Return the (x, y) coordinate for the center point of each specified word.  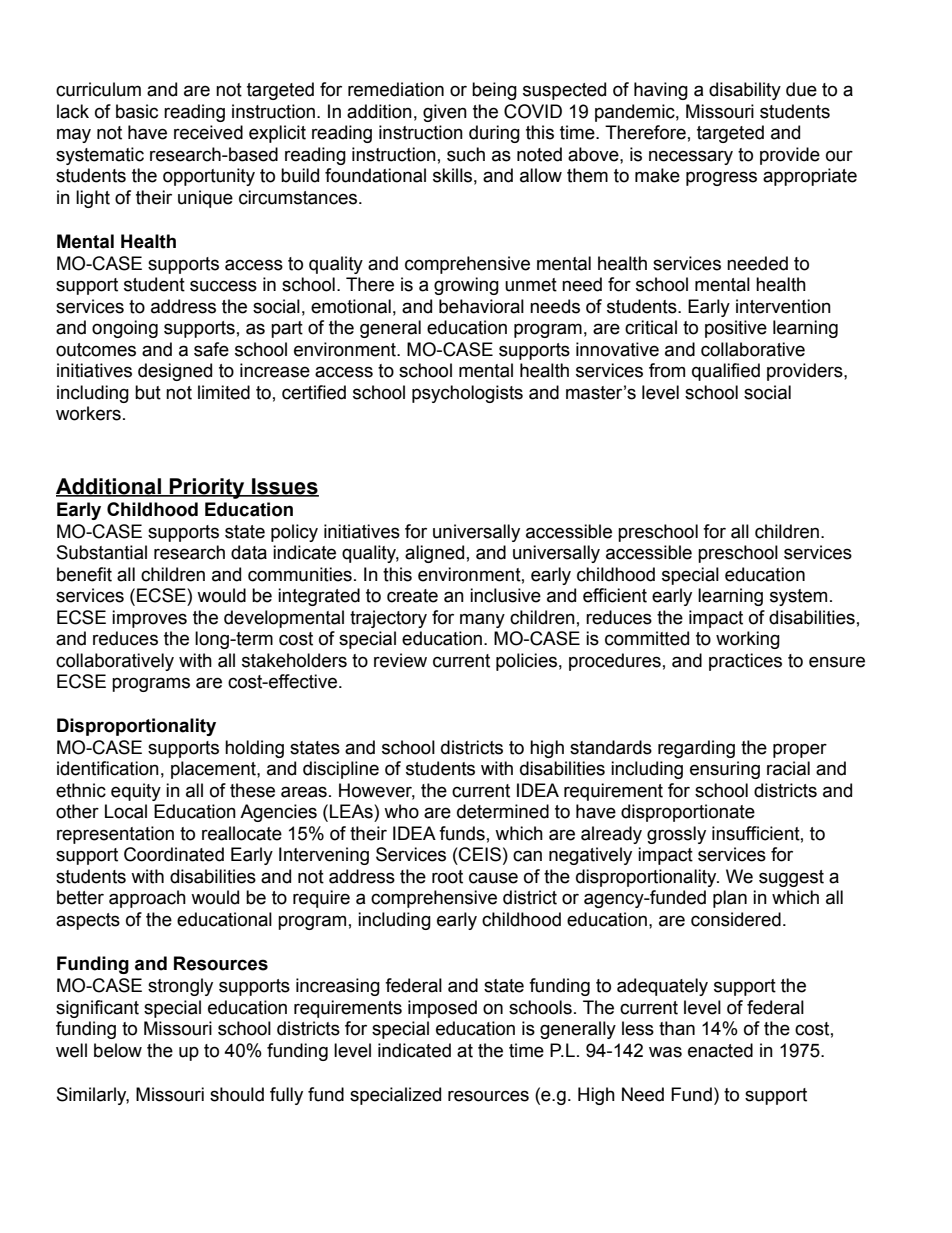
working (748, 640)
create (412, 596)
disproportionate (688, 813)
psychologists (467, 394)
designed (175, 372)
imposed (442, 1009)
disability (745, 91)
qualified (726, 372)
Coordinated (174, 854)
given (445, 113)
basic (137, 111)
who (401, 811)
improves (149, 619)
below (118, 1050)
